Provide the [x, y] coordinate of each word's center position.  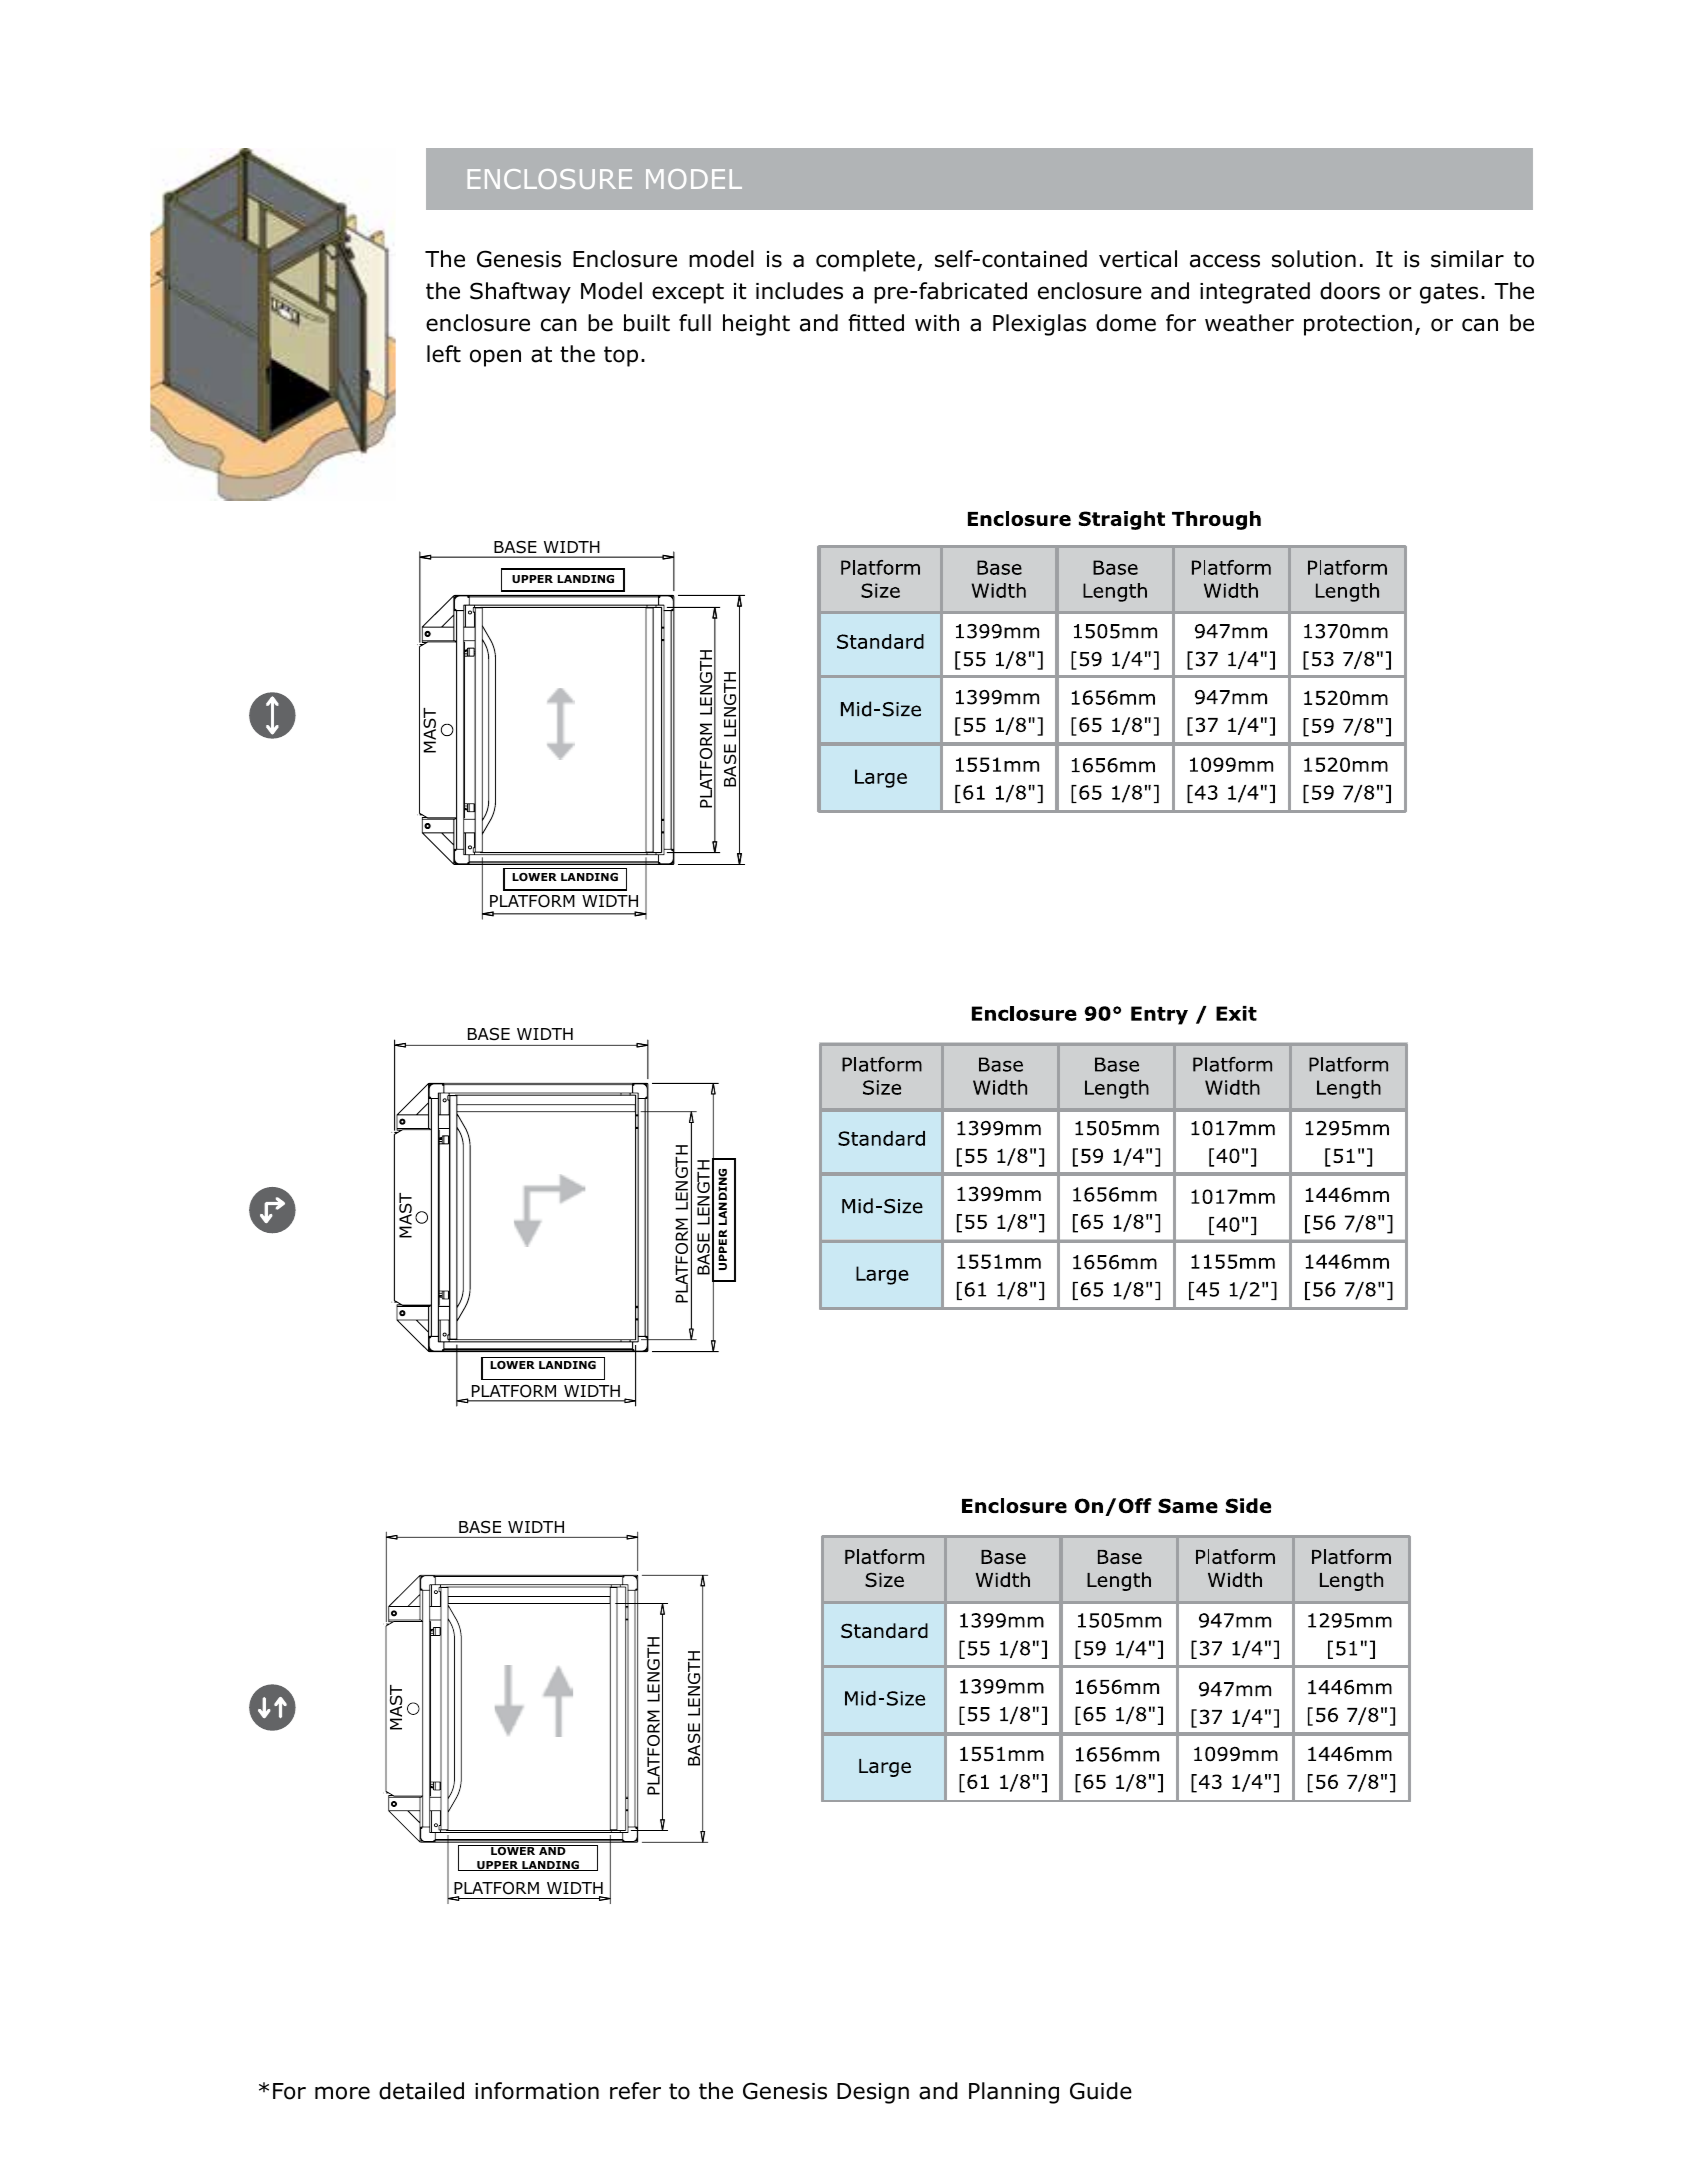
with [937, 323]
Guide [1101, 2091]
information [537, 2091]
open [495, 358]
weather [1249, 323]
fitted [876, 323]
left [444, 354]
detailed [421, 2091]
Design [873, 2093]
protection [1358, 325]
